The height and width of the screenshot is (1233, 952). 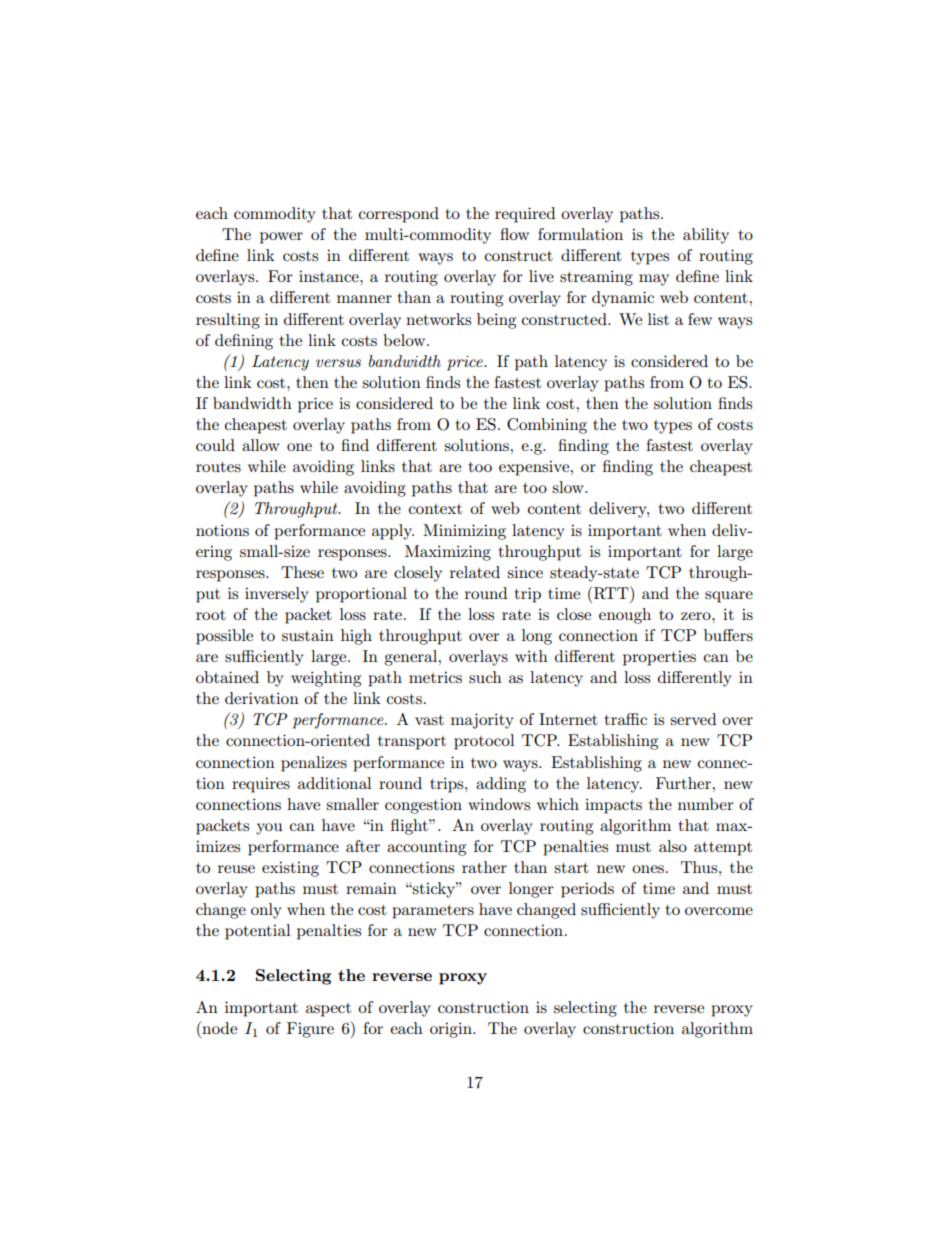 What do you see at coordinates (569, 487) in the screenshot?
I see `slow` at bounding box center [569, 487].
